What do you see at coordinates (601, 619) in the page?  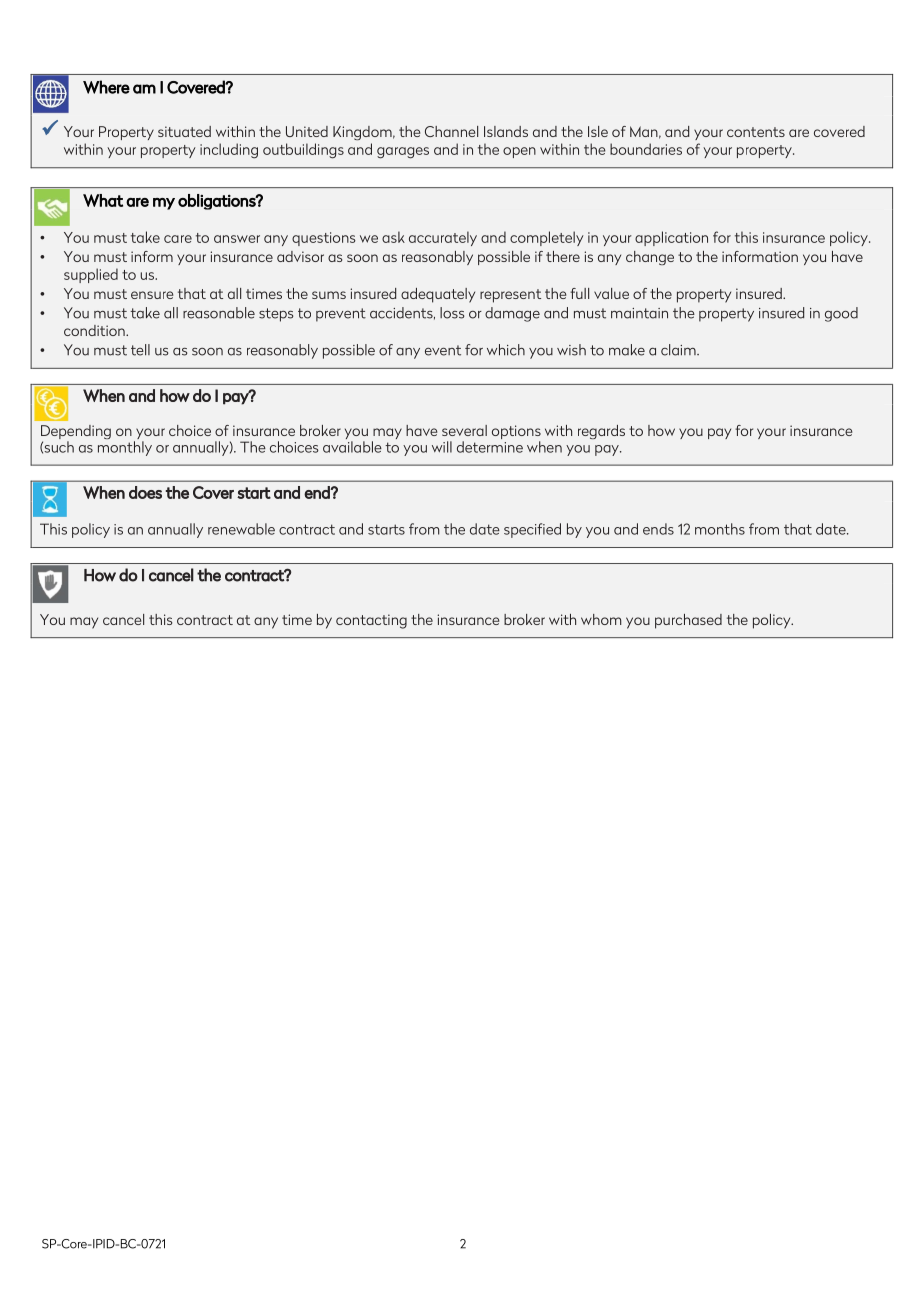 I see `whom` at bounding box center [601, 619].
